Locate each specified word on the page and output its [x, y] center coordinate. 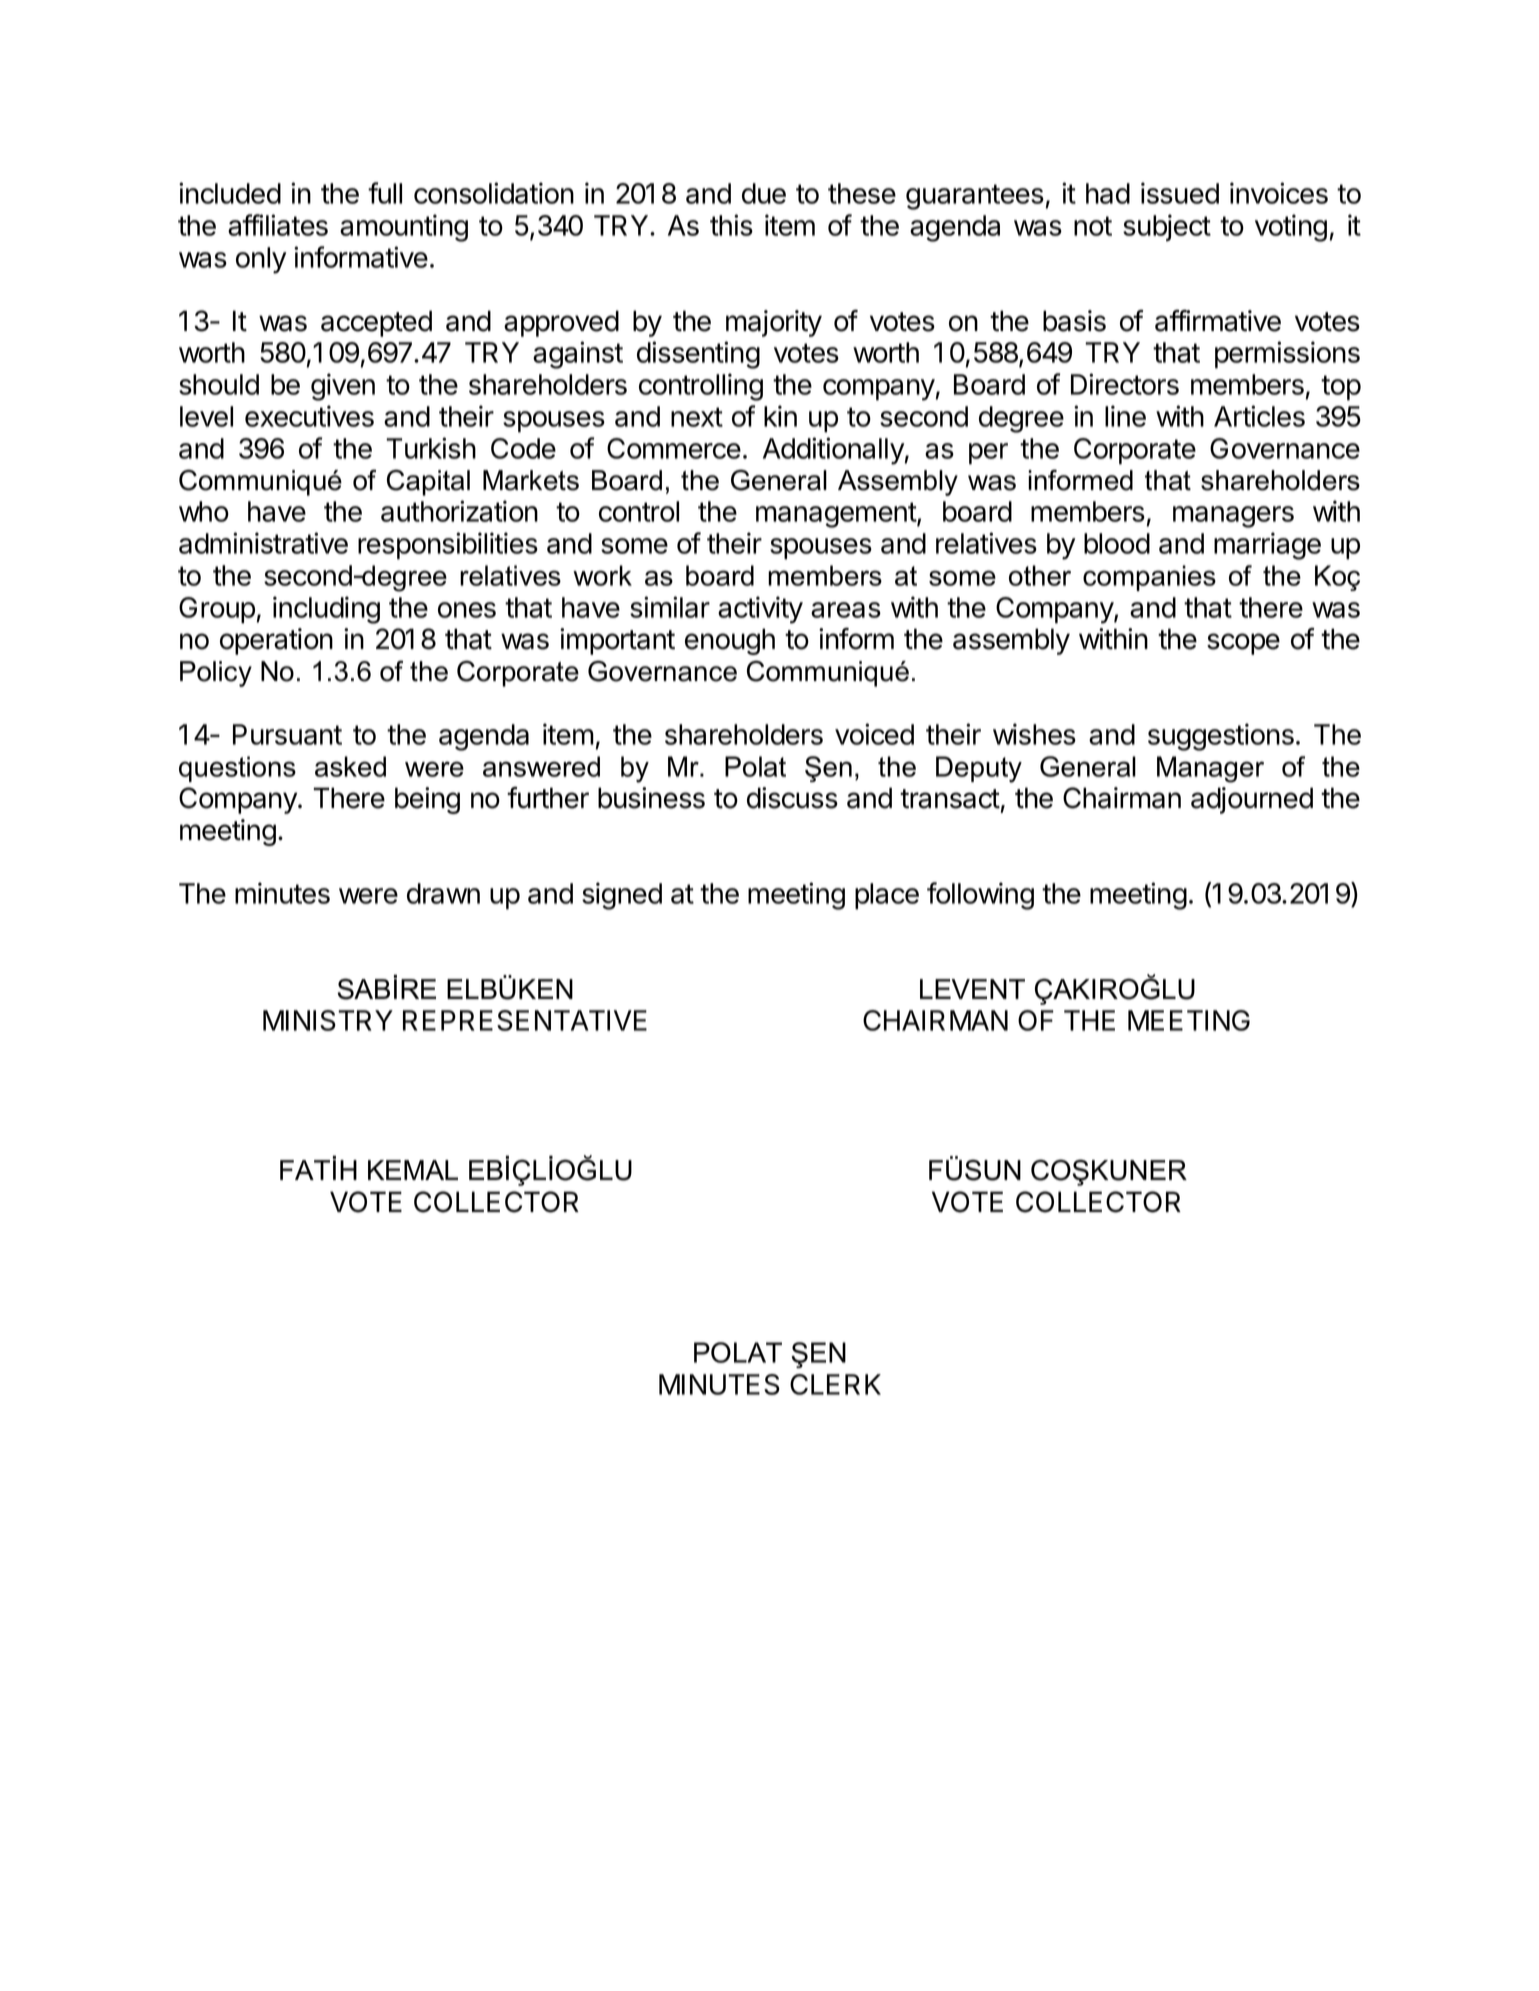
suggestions [1221, 737]
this [731, 225]
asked [350, 766]
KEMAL [413, 1170]
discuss [792, 798]
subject [1167, 227]
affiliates [278, 225]
